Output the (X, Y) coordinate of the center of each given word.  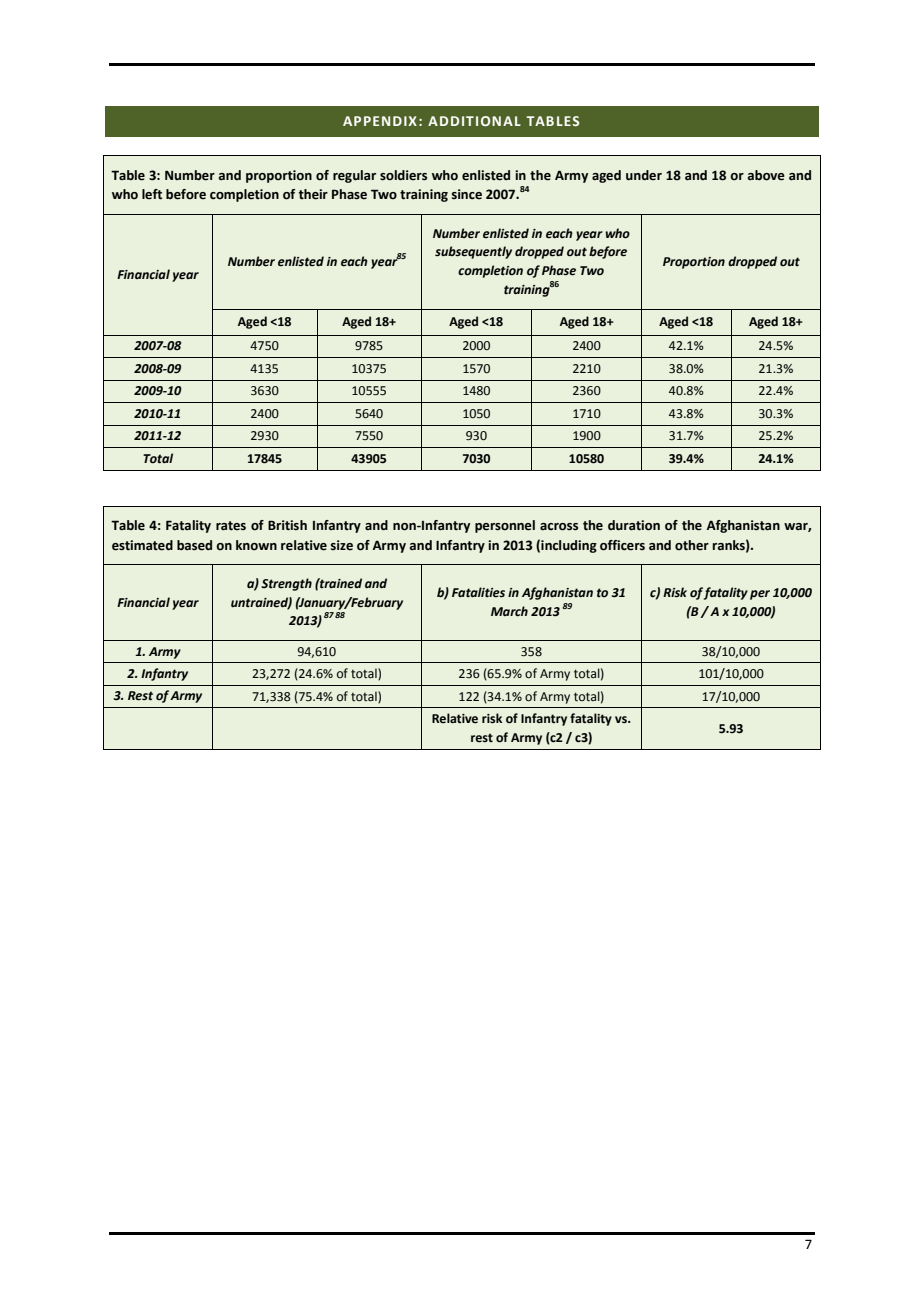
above (766, 175)
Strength (286, 584)
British (287, 525)
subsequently (473, 252)
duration (634, 525)
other (692, 545)
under (644, 175)
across (559, 527)
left (152, 194)
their (313, 194)
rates (231, 526)
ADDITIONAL (474, 121)
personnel (505, 526)
